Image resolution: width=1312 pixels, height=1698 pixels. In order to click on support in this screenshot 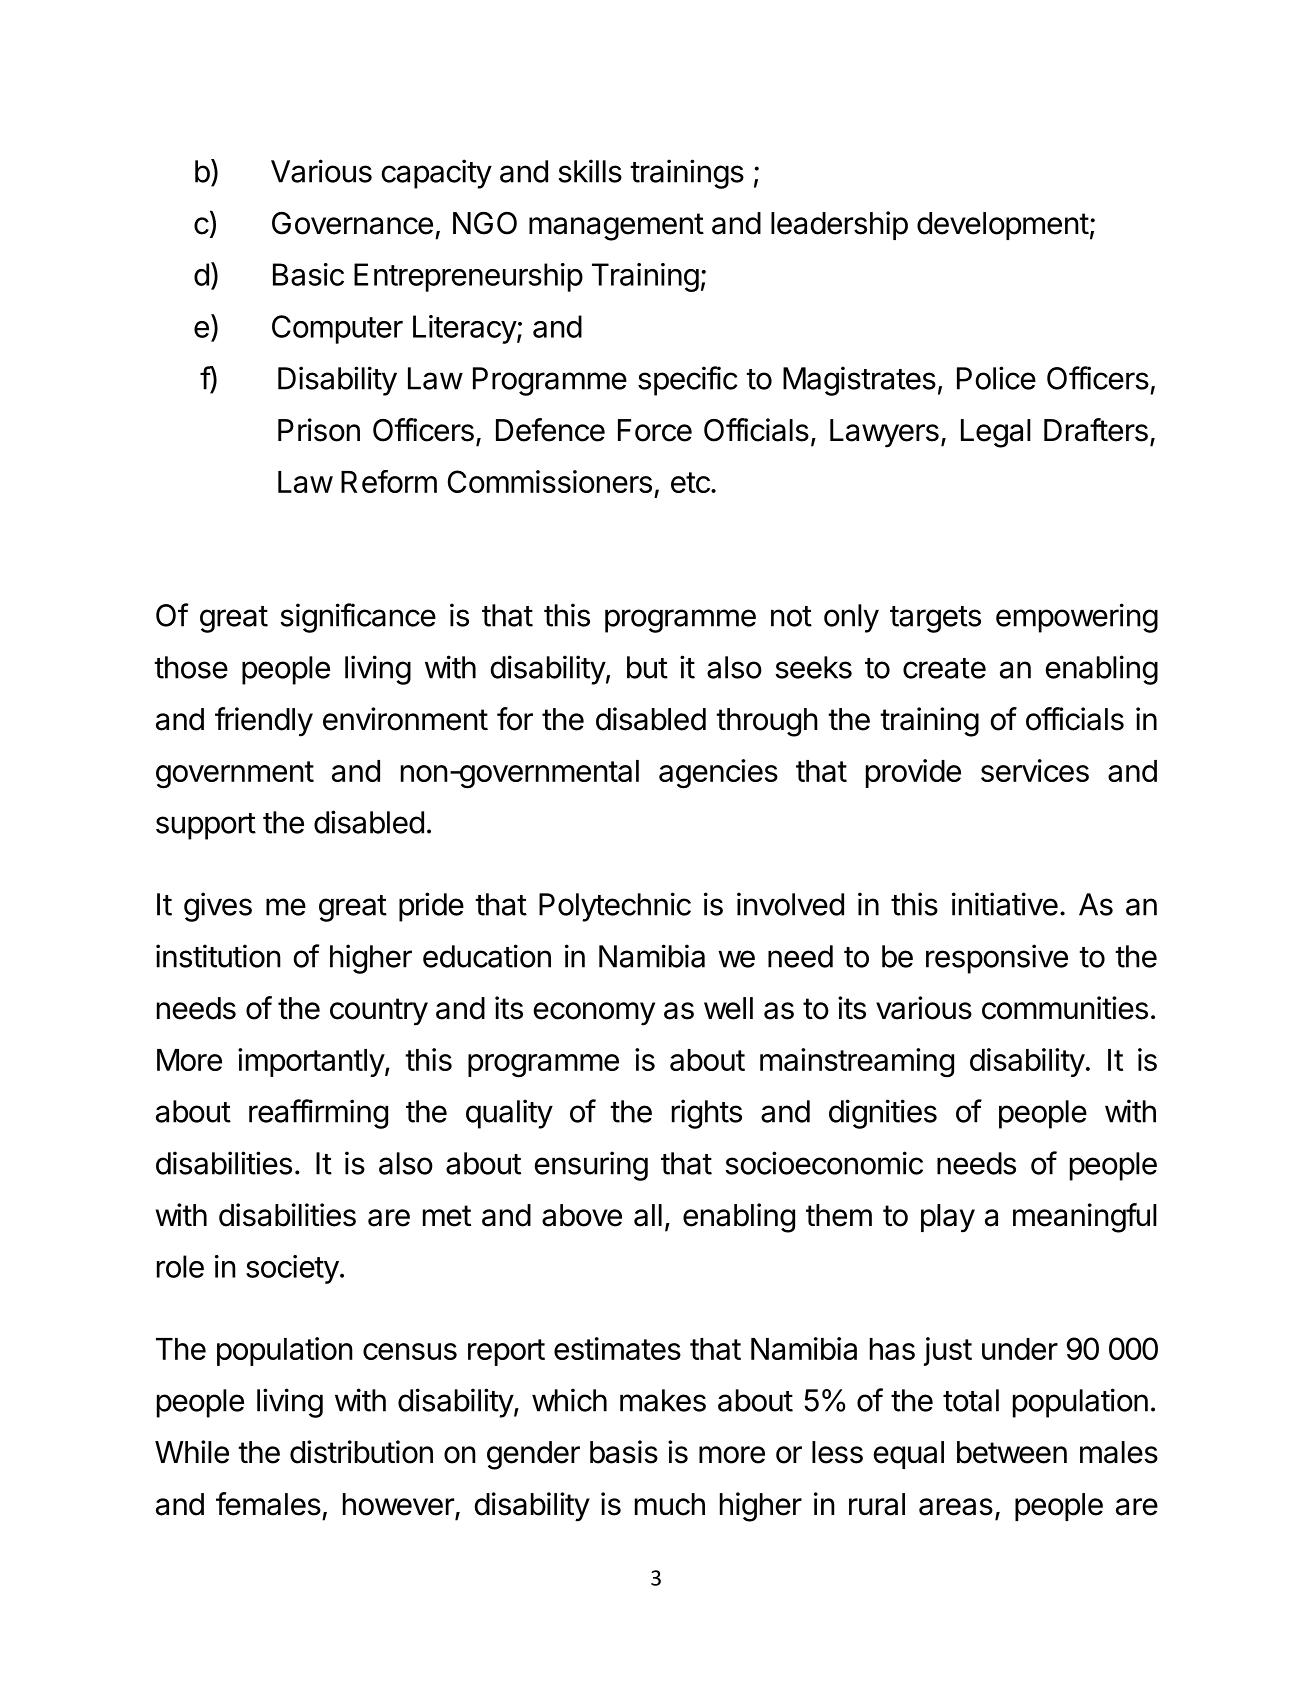, I will do `click(206, 826)`.
